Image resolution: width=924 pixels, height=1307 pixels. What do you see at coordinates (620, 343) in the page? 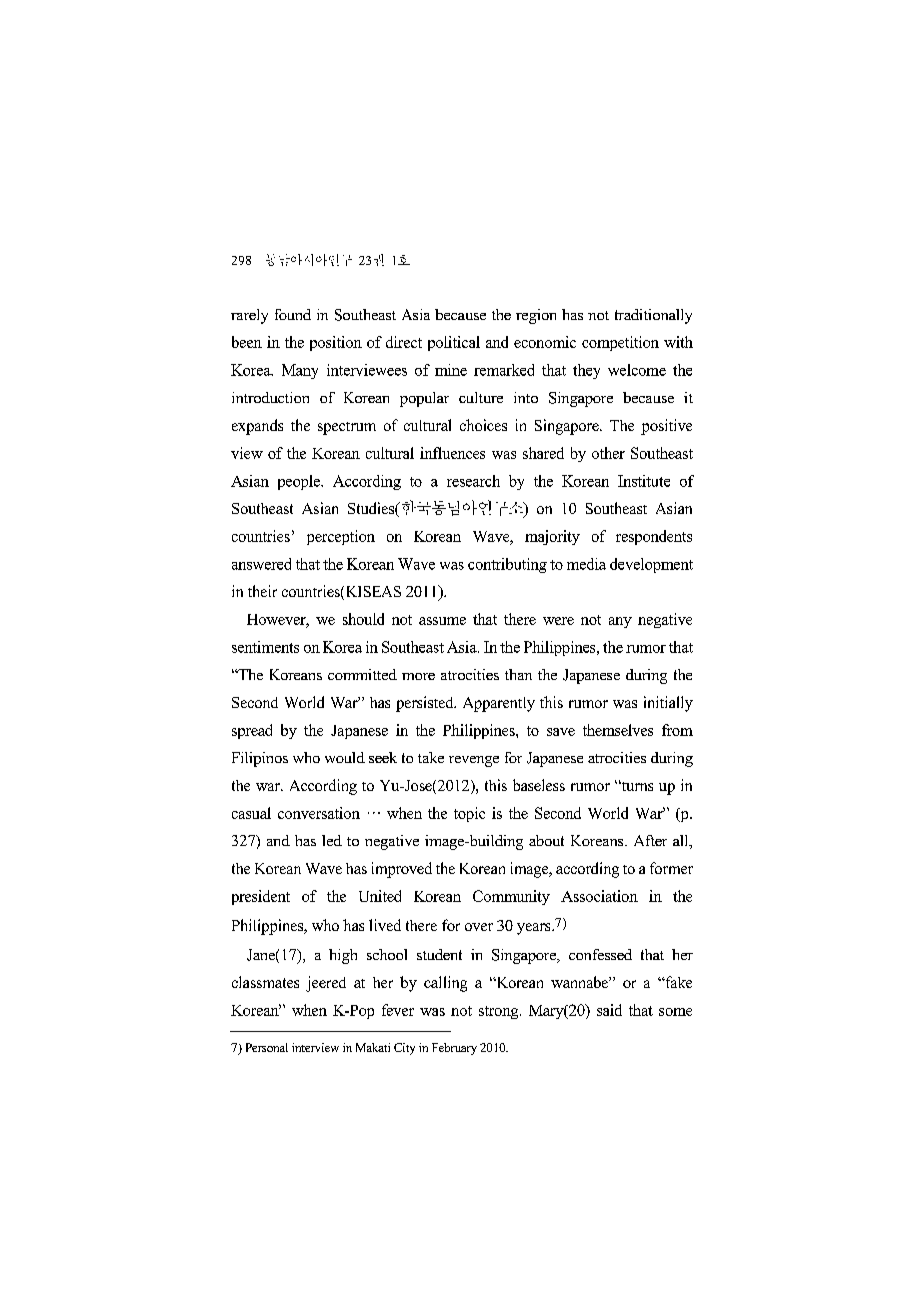
I see `competition` at bounding box center [620, 343].
